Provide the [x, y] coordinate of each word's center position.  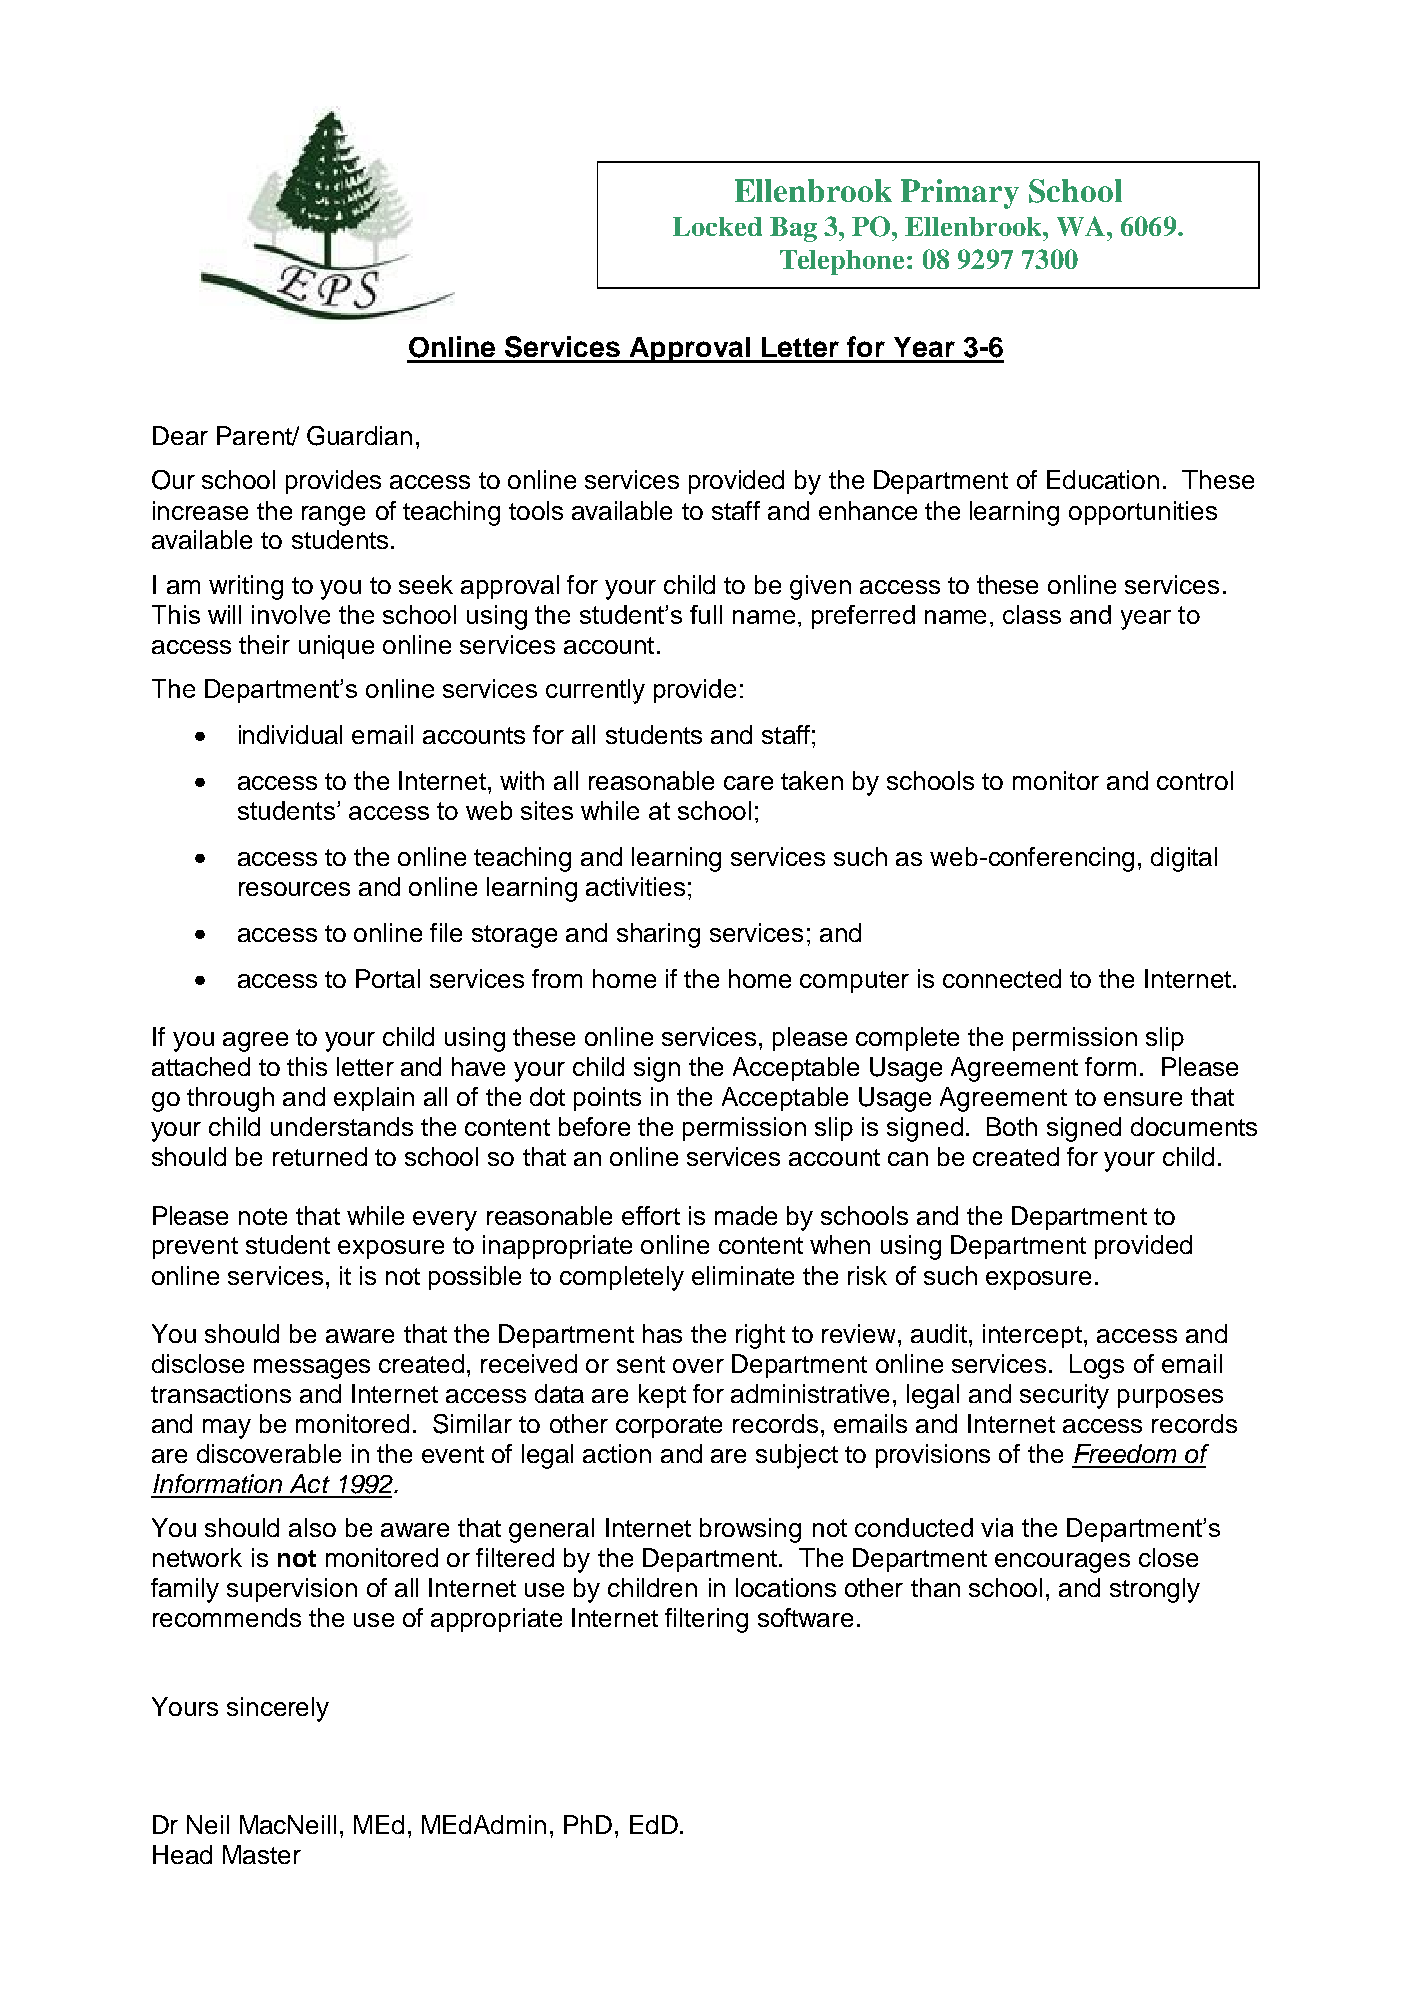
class [1032, 614]
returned [320, 1156]
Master [262, 1854]
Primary [960, 194]
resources [294, 889]
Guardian [359, 436]
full [706, 614]
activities [635, 886]
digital [1184, 859]
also [312, 1527]
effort [651, 1215]
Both [1012, 1126]
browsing [750, 1530]
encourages [1062, 1563]
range [333, 516]
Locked [717, 226]
